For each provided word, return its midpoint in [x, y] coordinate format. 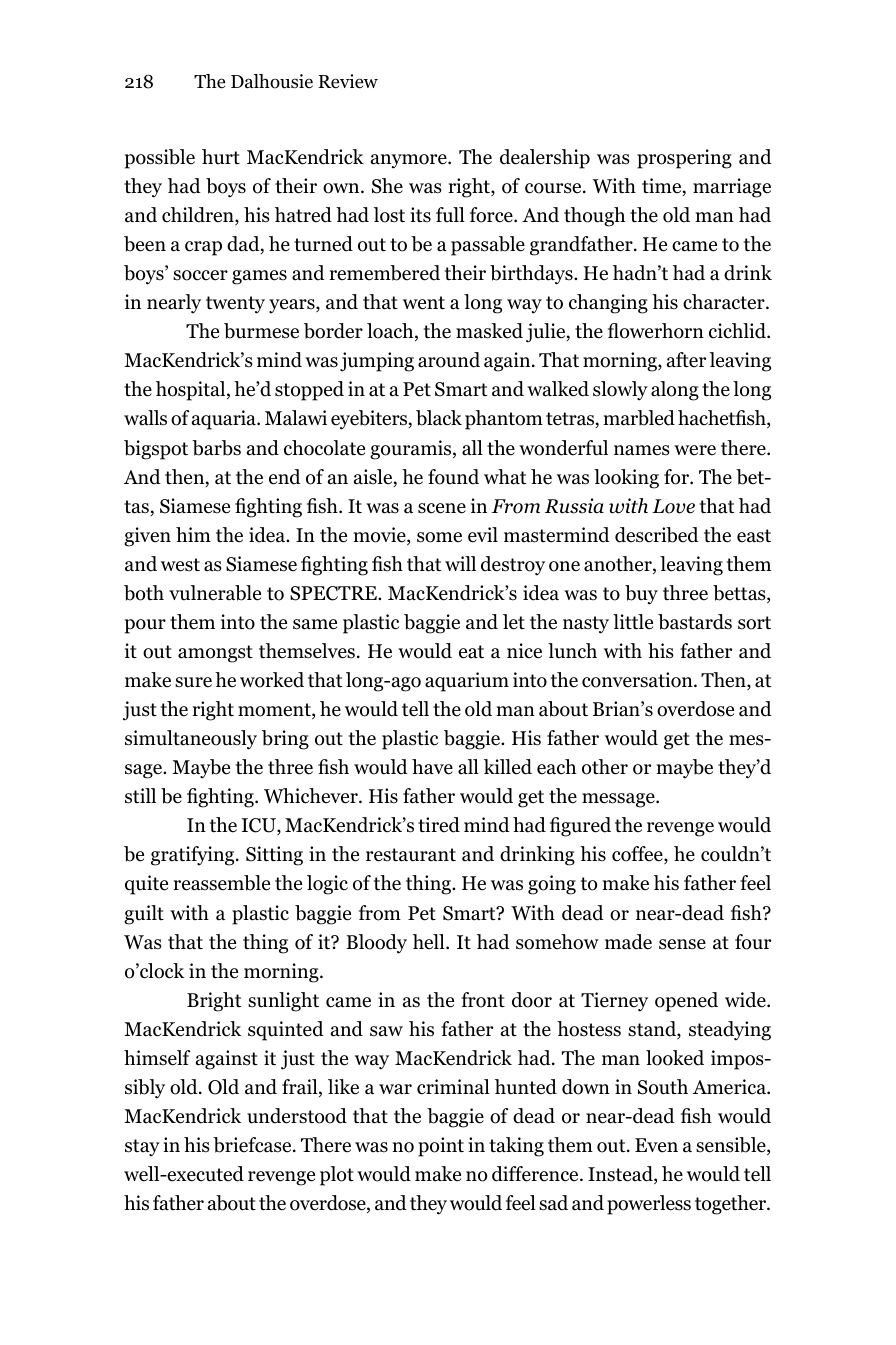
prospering [684, 159]
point [441, 1147]
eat [471, 652]
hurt [221, 157]
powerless [649, 1205]
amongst [215, 654]
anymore [410, 161]
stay [142, 1147]
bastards [695, 622]
